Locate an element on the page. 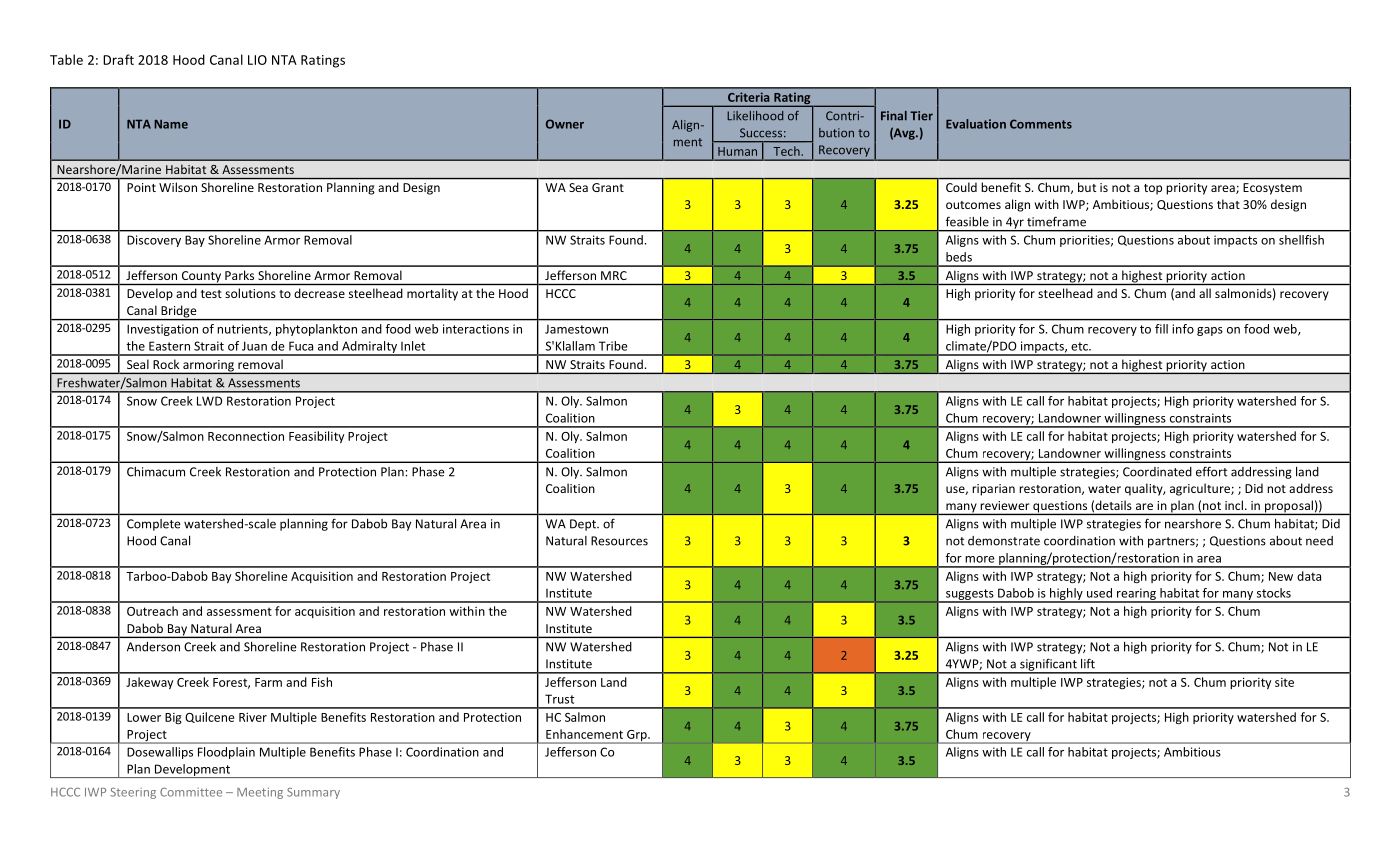  Draft is located at coordinates (118, 59).
